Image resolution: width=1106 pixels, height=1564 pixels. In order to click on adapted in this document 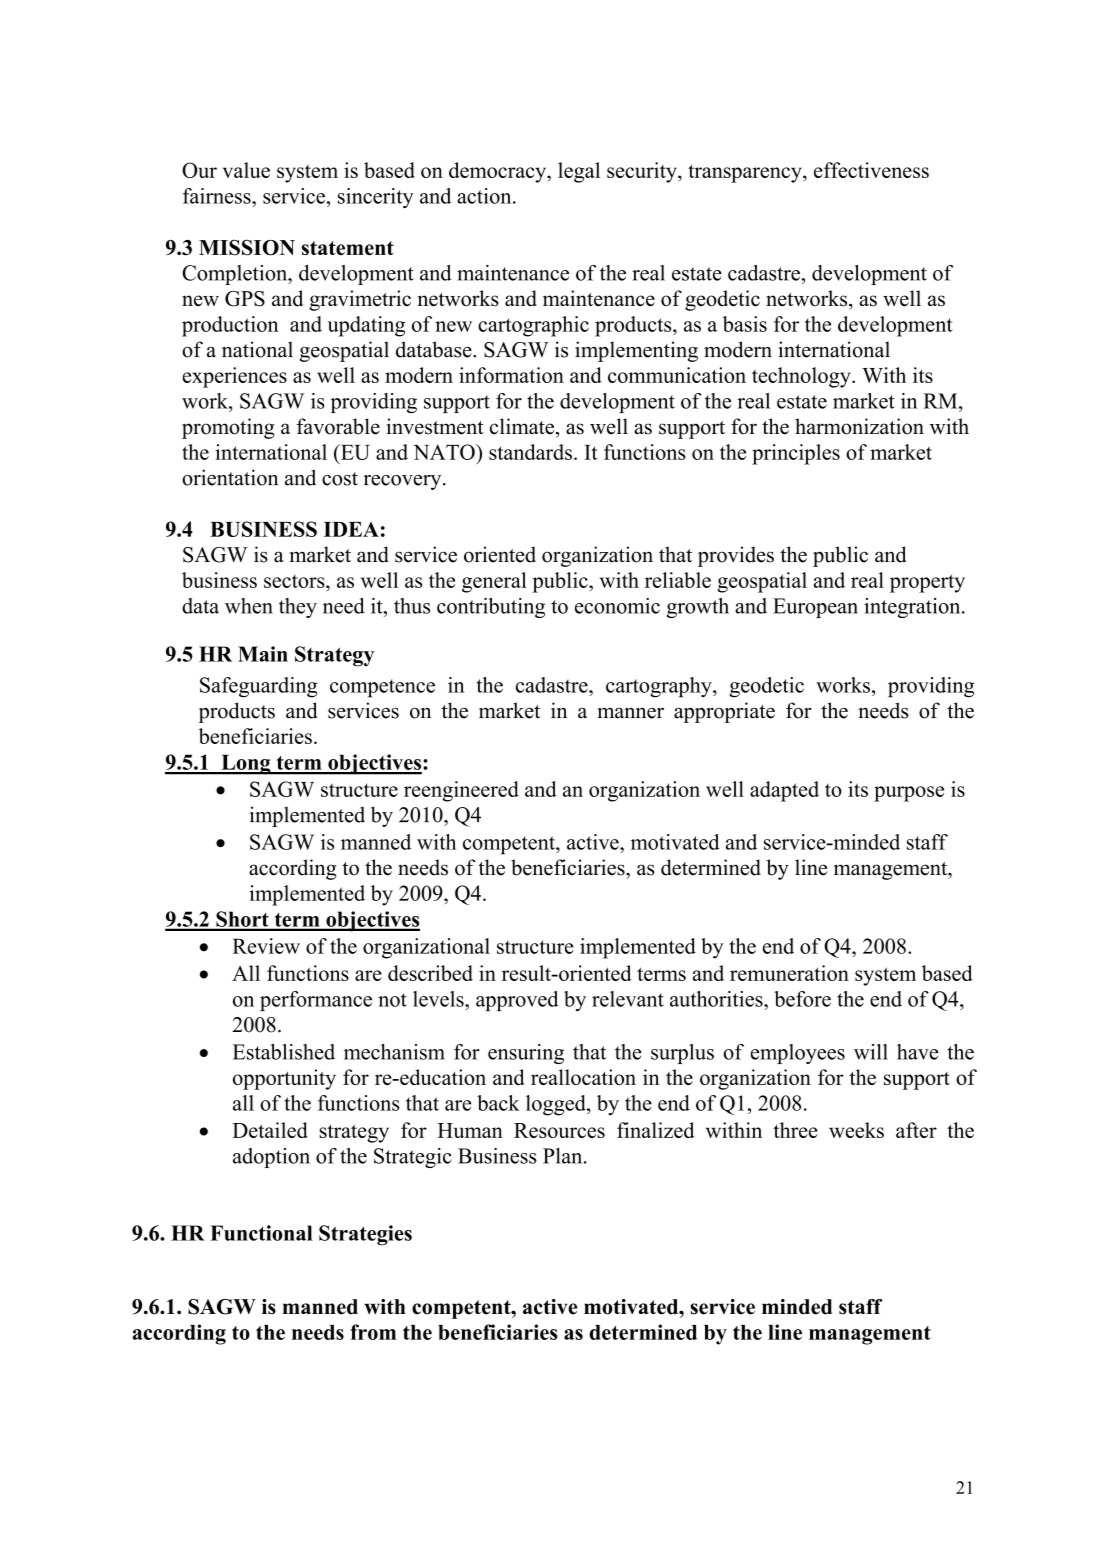, I will do `click(784, 791)`.
